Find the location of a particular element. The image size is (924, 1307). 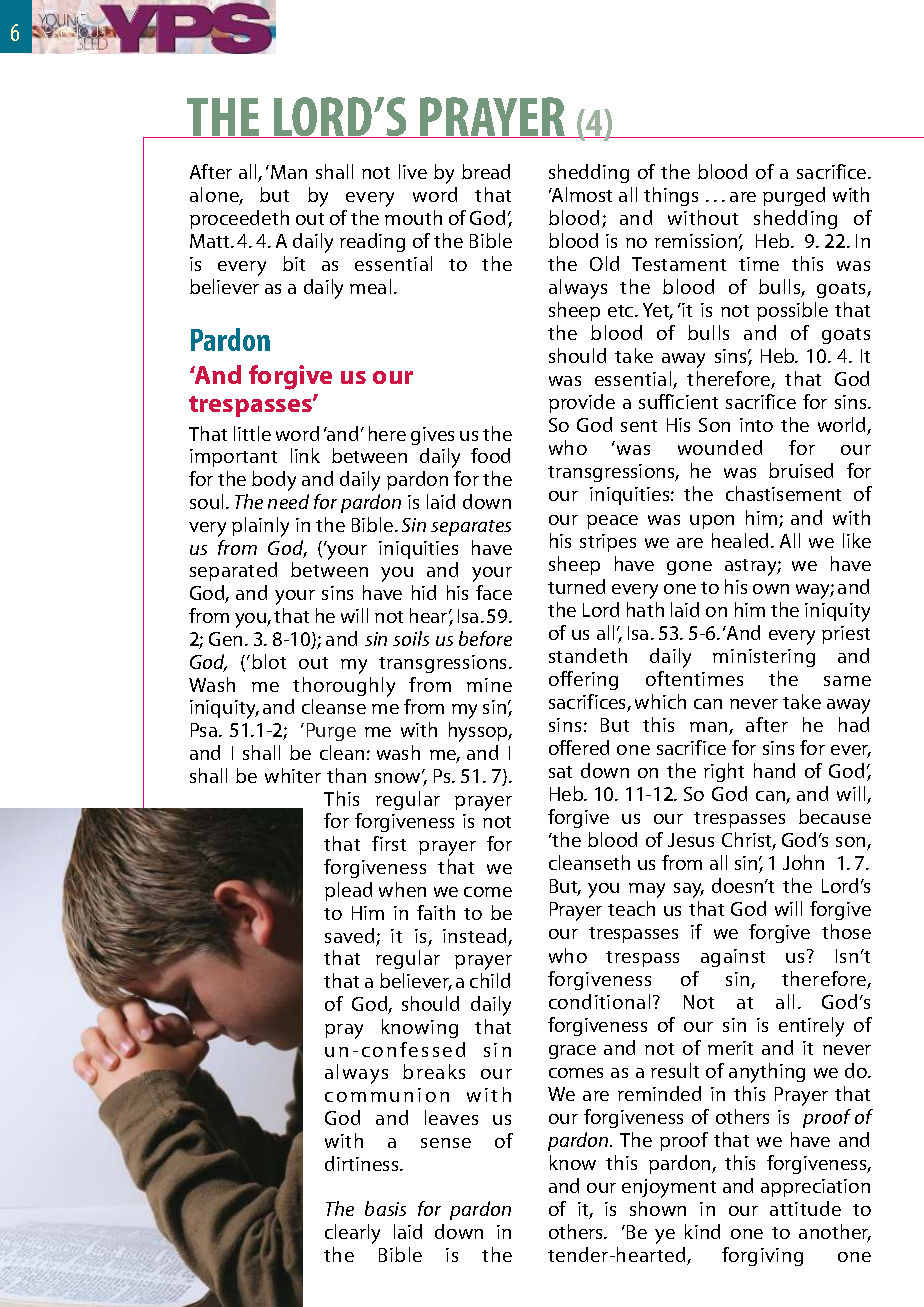

bit is located at coordinates (294, 263).
